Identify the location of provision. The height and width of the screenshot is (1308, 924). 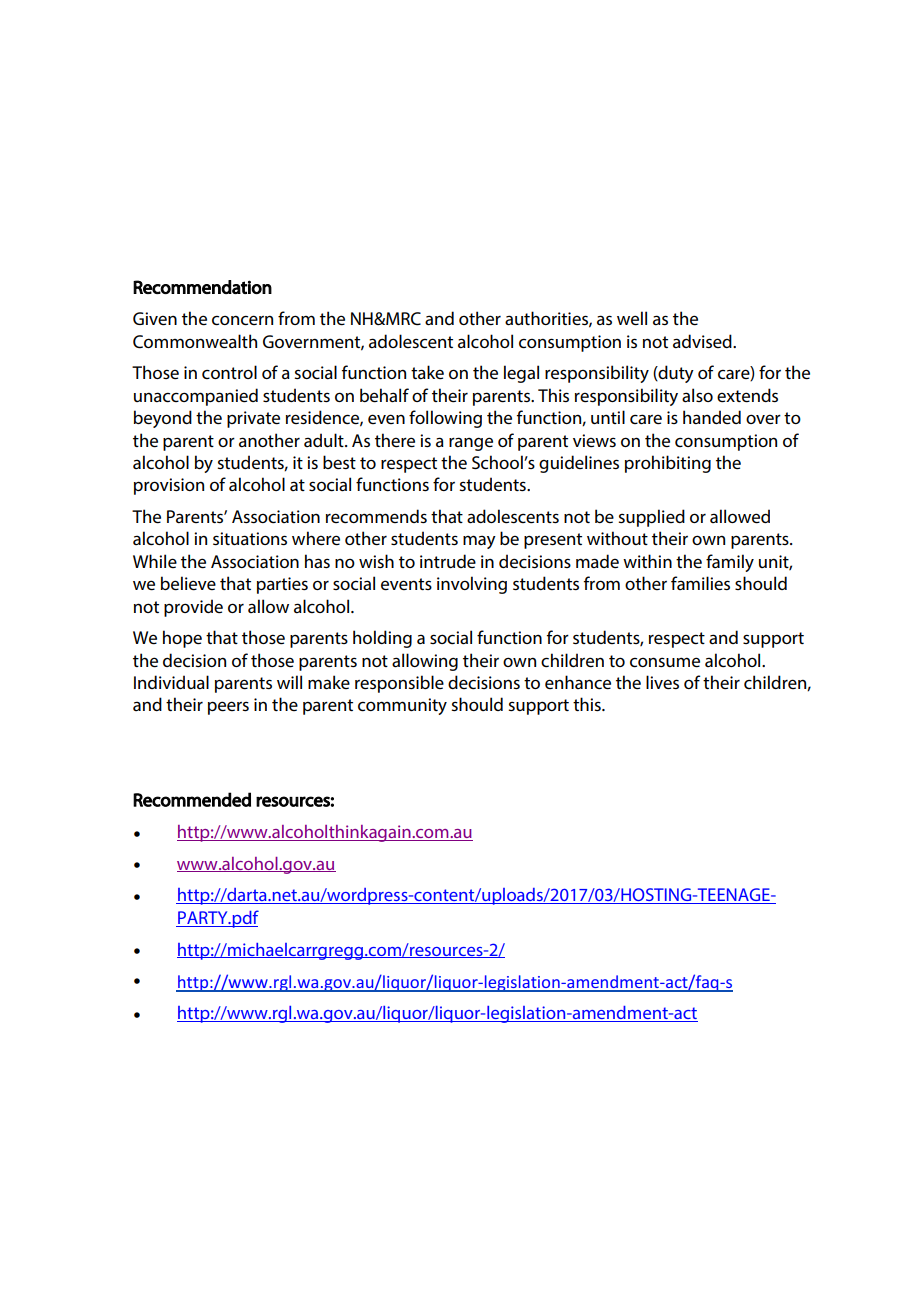
(169, 486).
